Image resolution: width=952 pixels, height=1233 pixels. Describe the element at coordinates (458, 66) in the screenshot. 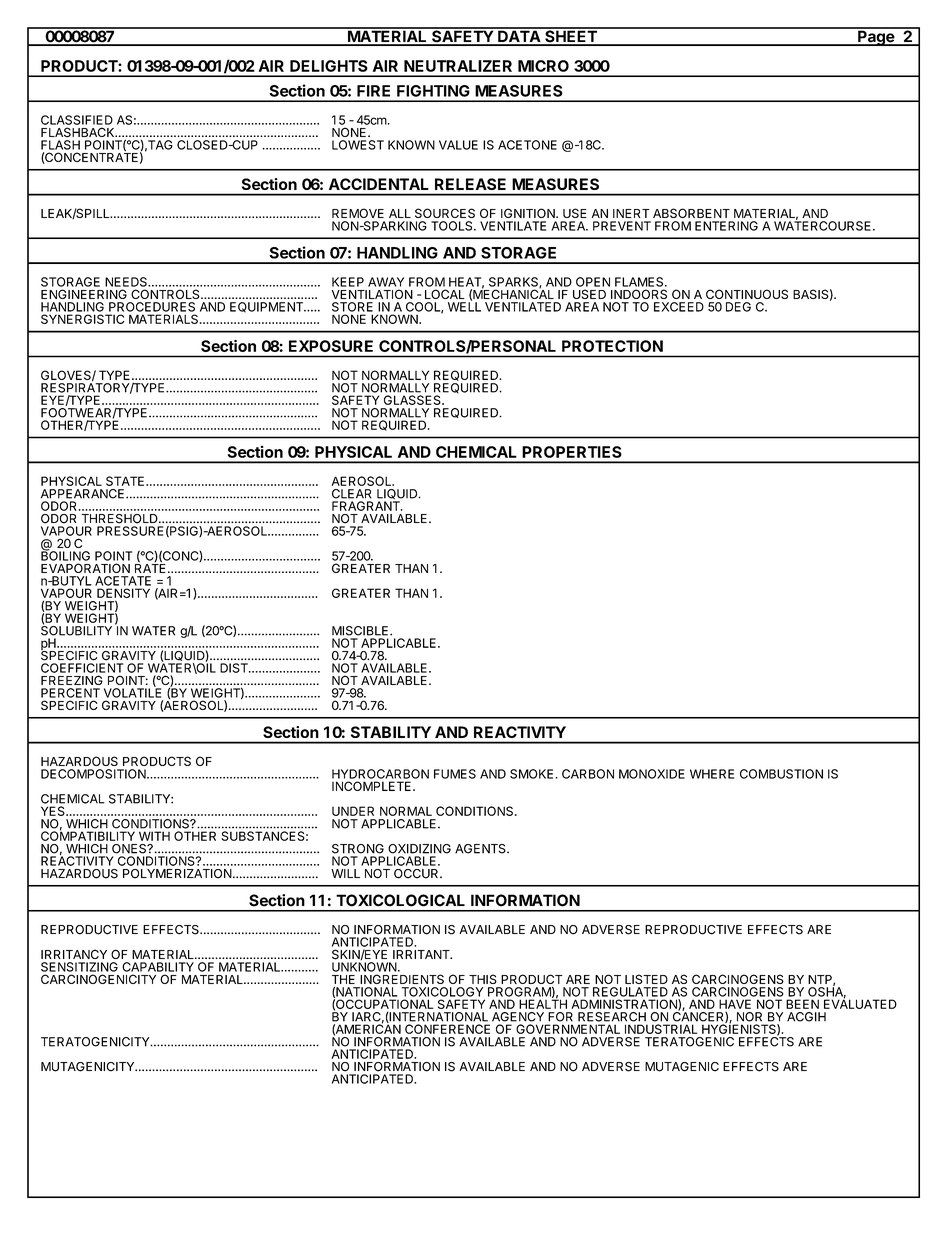

I see `NEUTRALIZER` at that location.
